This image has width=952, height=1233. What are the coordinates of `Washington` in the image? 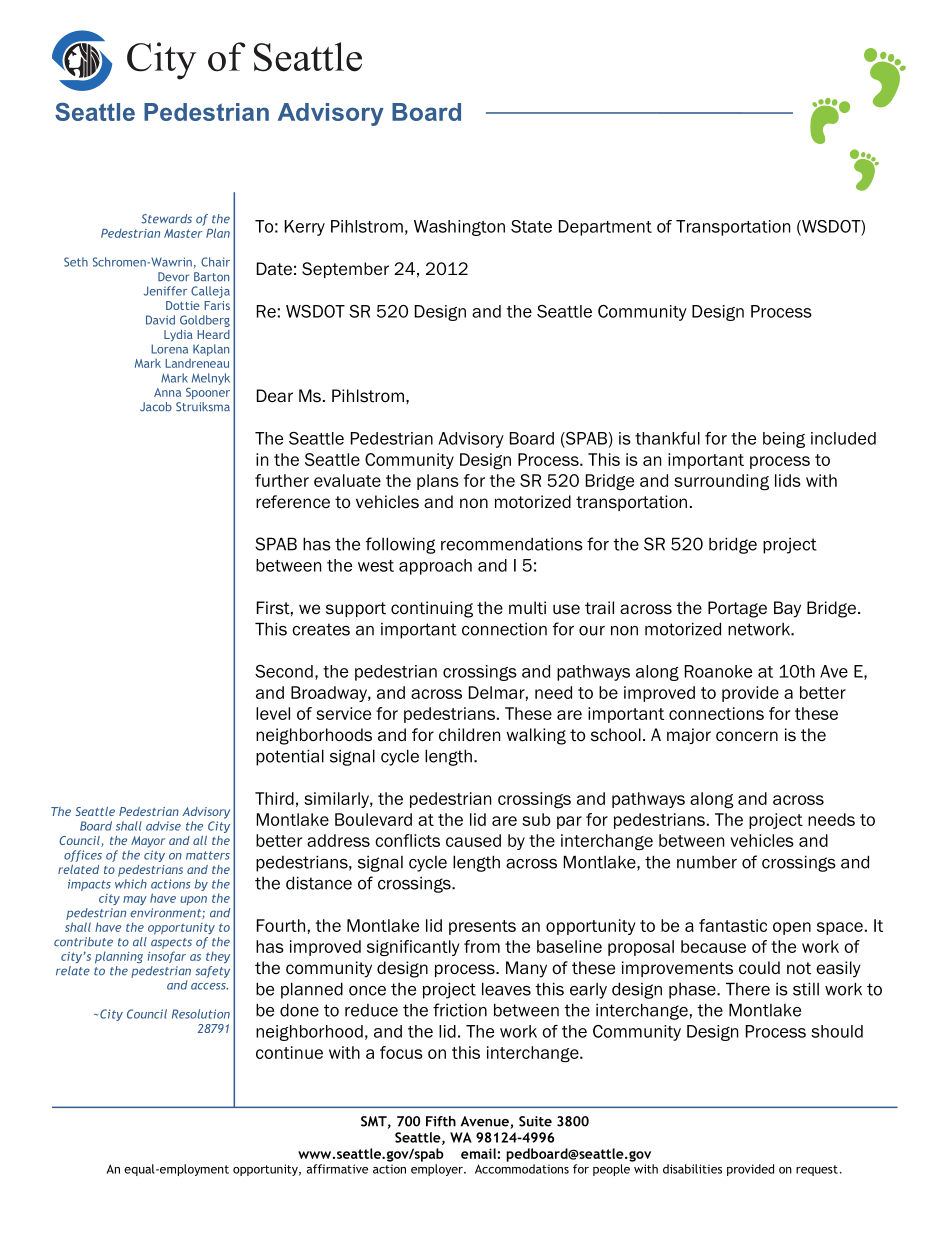 It's located at (459, 228).
